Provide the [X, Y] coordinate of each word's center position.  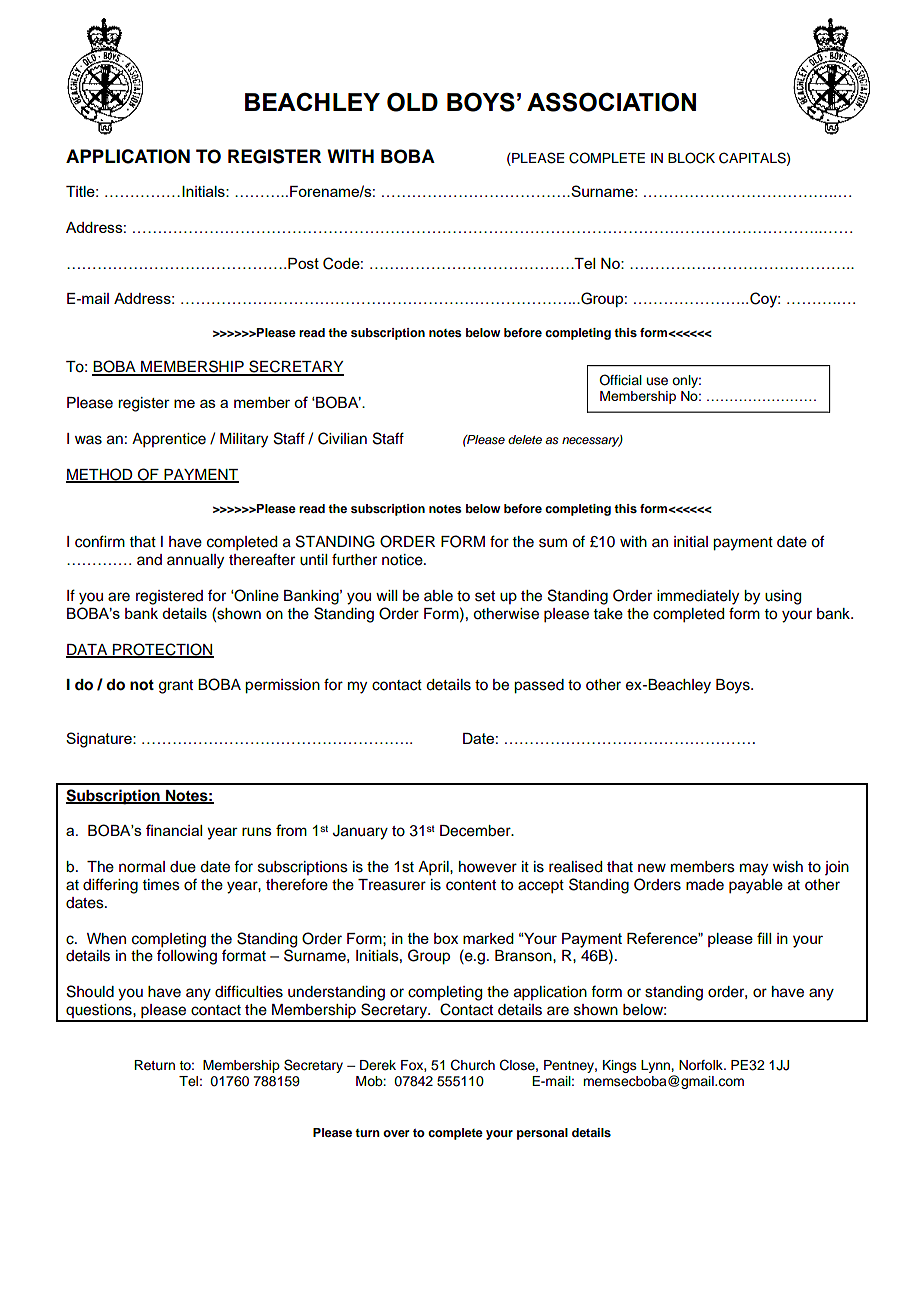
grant [176, 687]
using [783, 597]
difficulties [249, 991]
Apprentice [169, 440]
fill [764, 938]
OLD [412, 102]
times [161, 885]
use [657, 381]
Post [303, 263]
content [471, 885]
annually [195, 561]
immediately [698, 597]
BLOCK [691, 158]
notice [403, 560]
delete [525, 439]
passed [539, 686]
